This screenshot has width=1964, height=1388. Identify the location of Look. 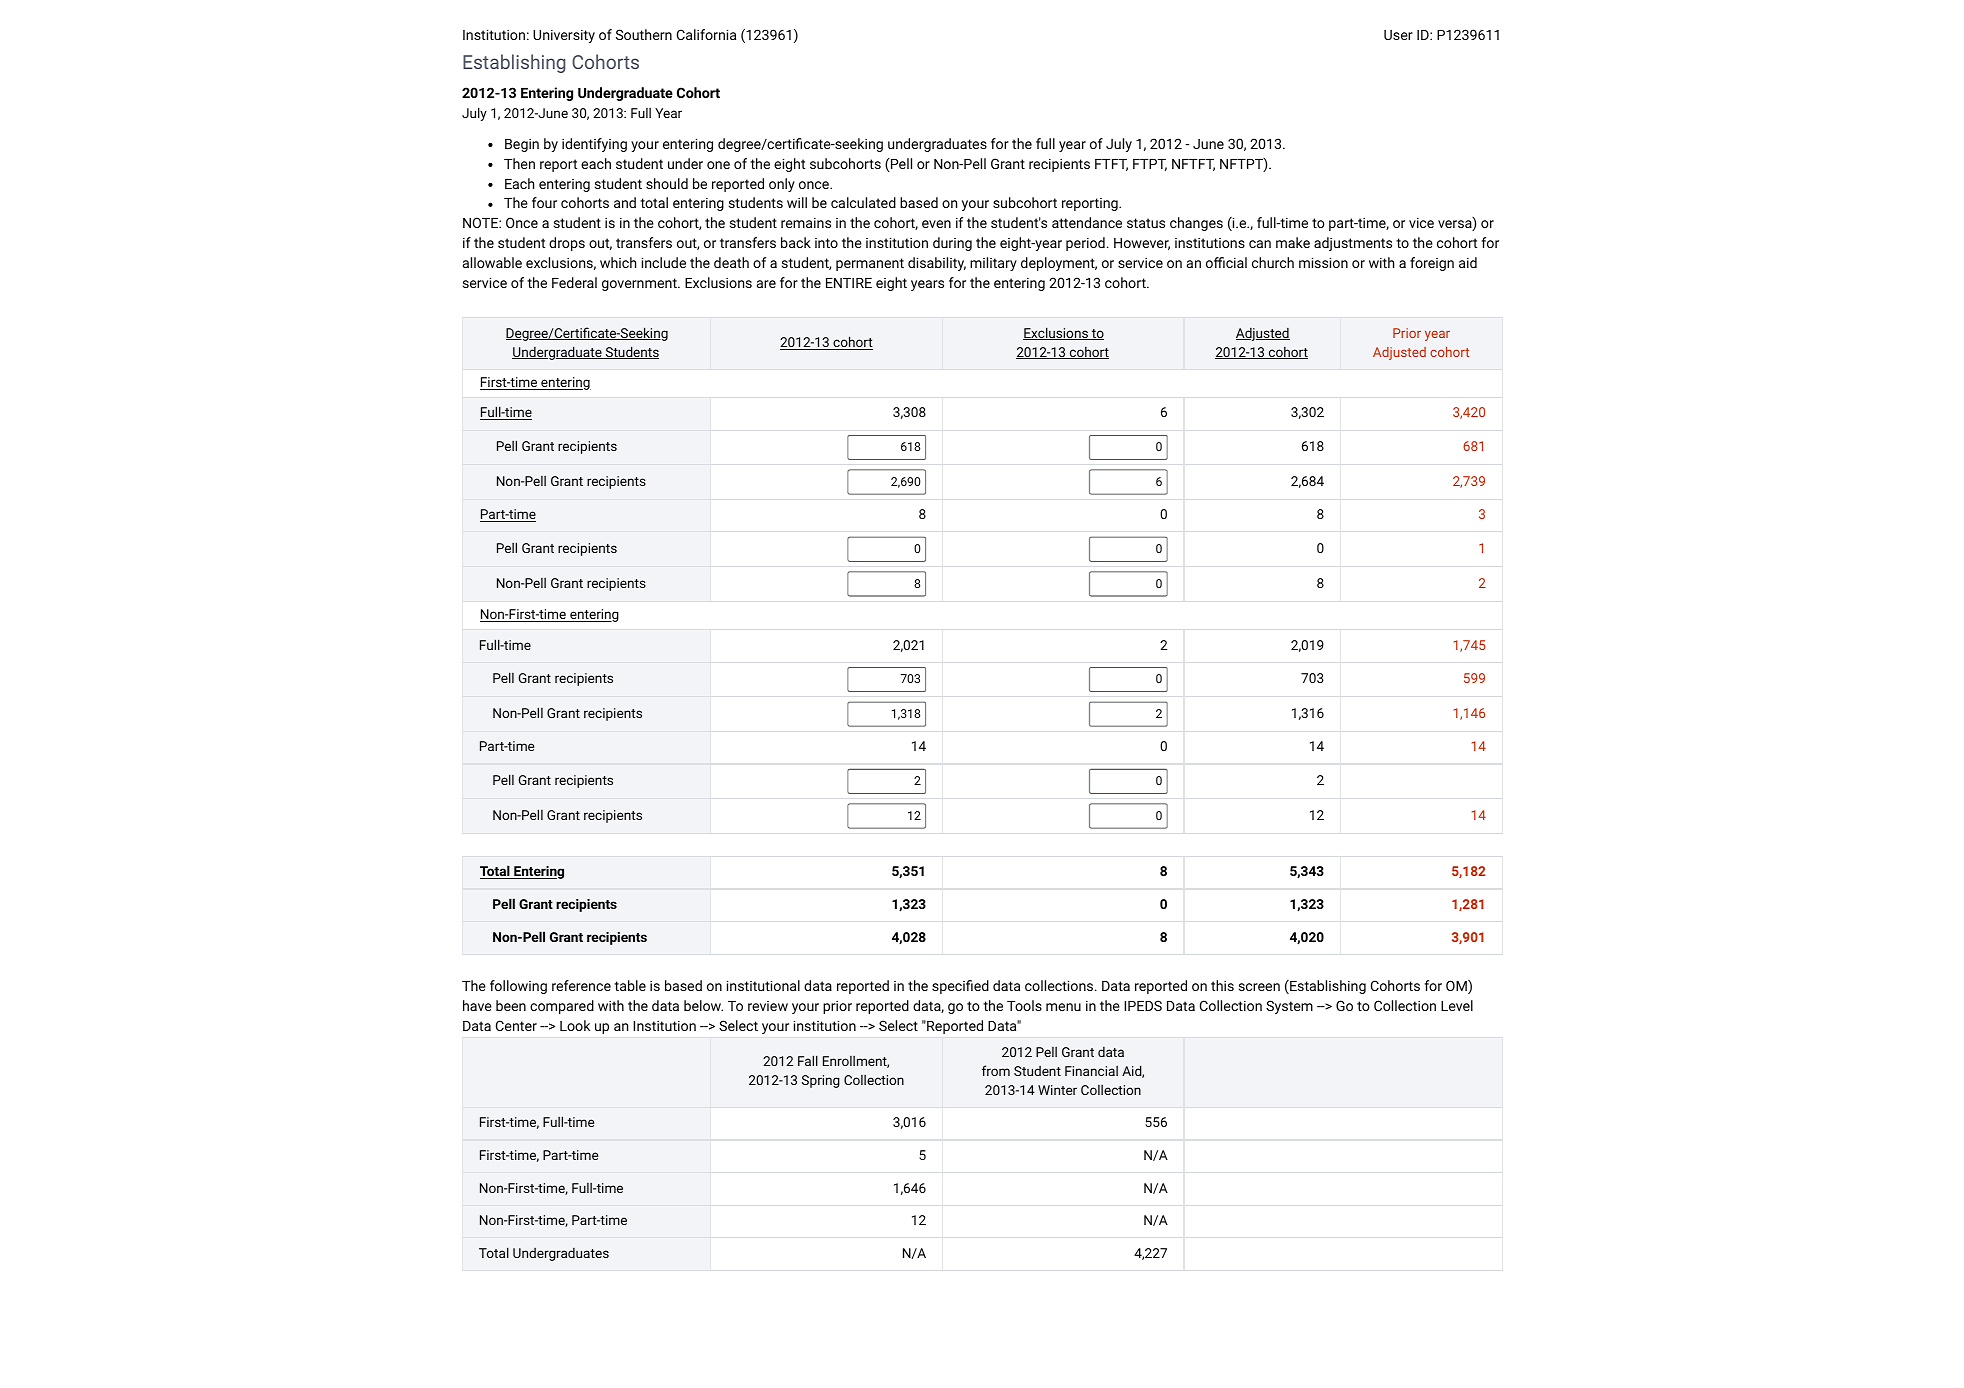
(575, 1025).
